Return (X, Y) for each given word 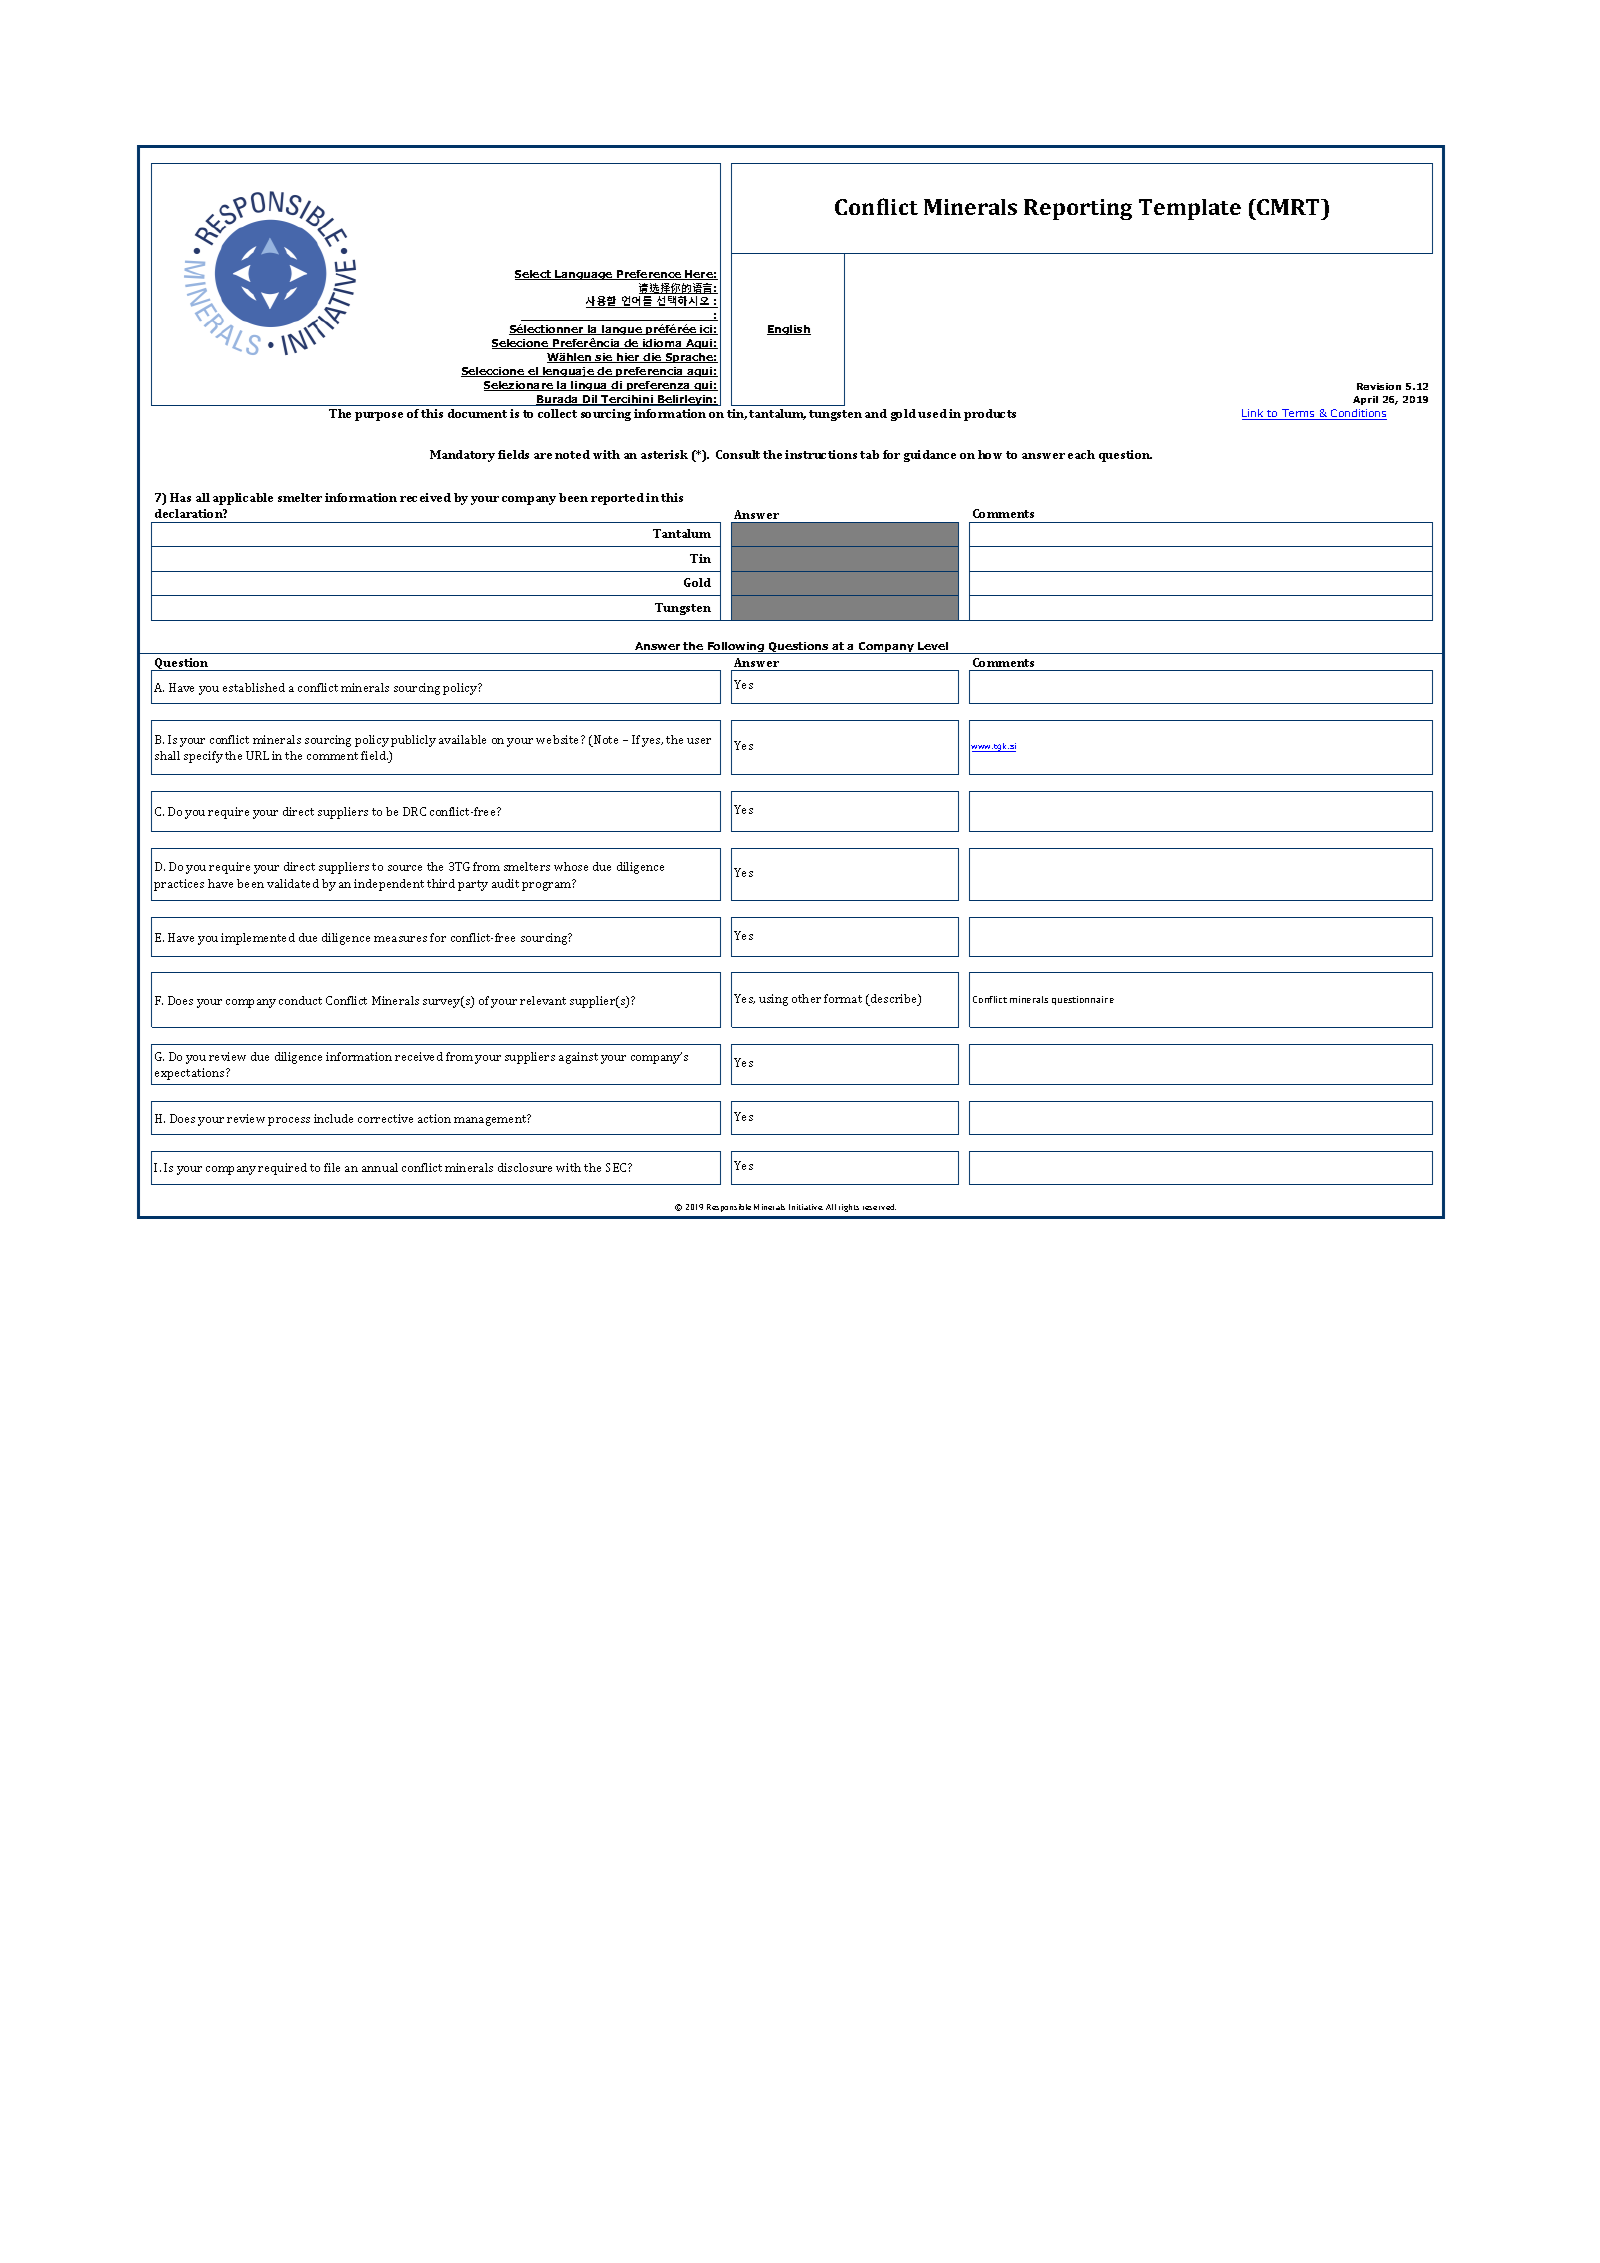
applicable (243, 499)
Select (534, 275)
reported (617, 499)
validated (293, 883)
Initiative (806, 1207)
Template (1190, 209)
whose (571, 866)
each (1081, 454)
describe (893, 1000)
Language (584, 275)
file (332, 1167)
